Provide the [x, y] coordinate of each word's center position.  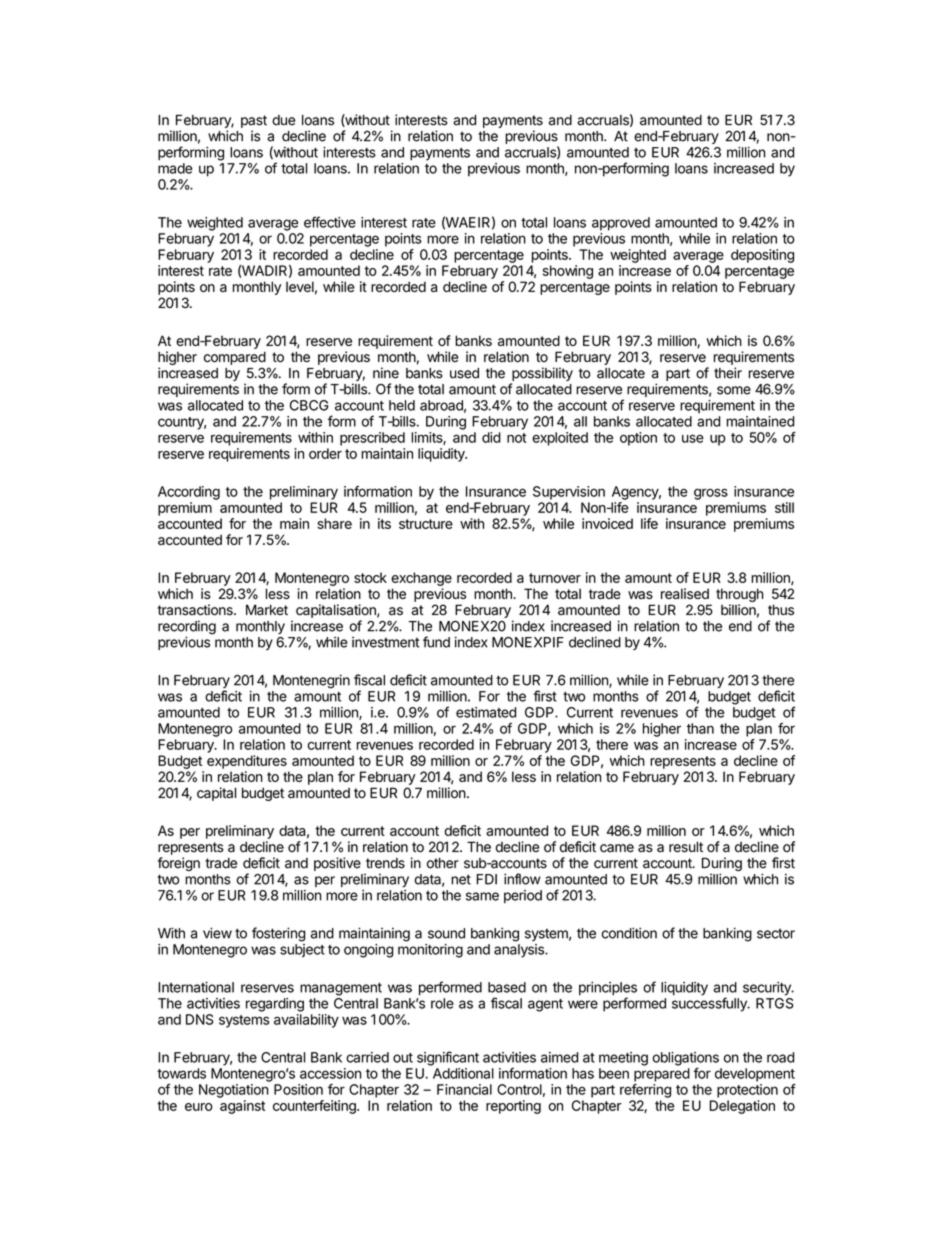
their [728, 373]
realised [685, 593]
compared [235, 358]
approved [621, 224]
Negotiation [233, 1091]
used [464, 373]
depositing [762, 256]
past [254, 121]
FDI [487, 879]
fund [436, 642]
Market [267, 610]
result [686, 847]
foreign [178, 864]
